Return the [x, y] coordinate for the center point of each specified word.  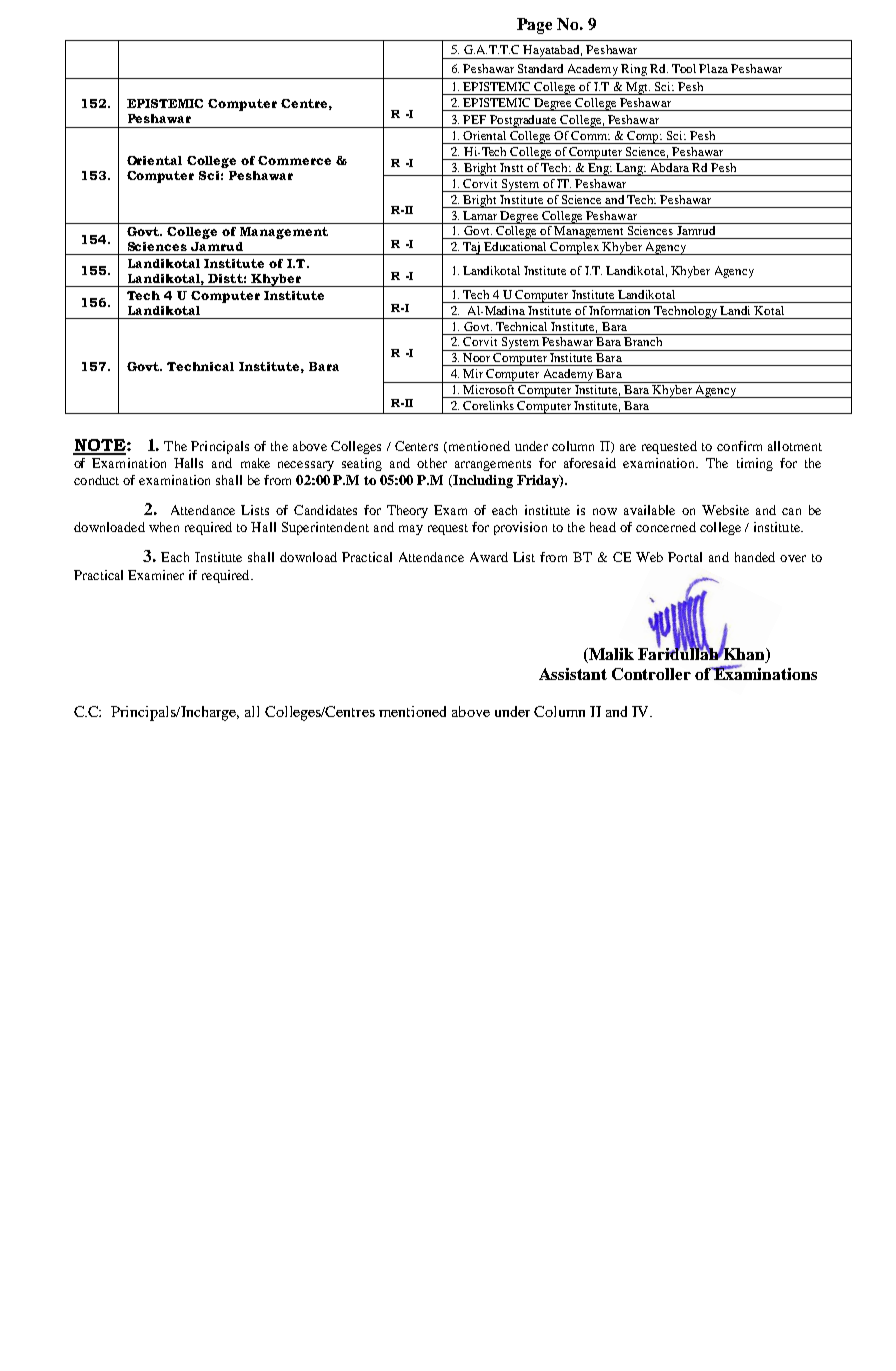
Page [534, 26]
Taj [472, 248]
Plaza [713, 68]
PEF [474, 119]
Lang [630, 169]
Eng [599, 169]
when [164, 527]
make [255, 463]
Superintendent [325, 528]
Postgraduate [524, 121]
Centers [416, 446]
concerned [666, 527]
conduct [96, 480]
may [411, 530]
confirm [739, 446]
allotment [795, 446]
